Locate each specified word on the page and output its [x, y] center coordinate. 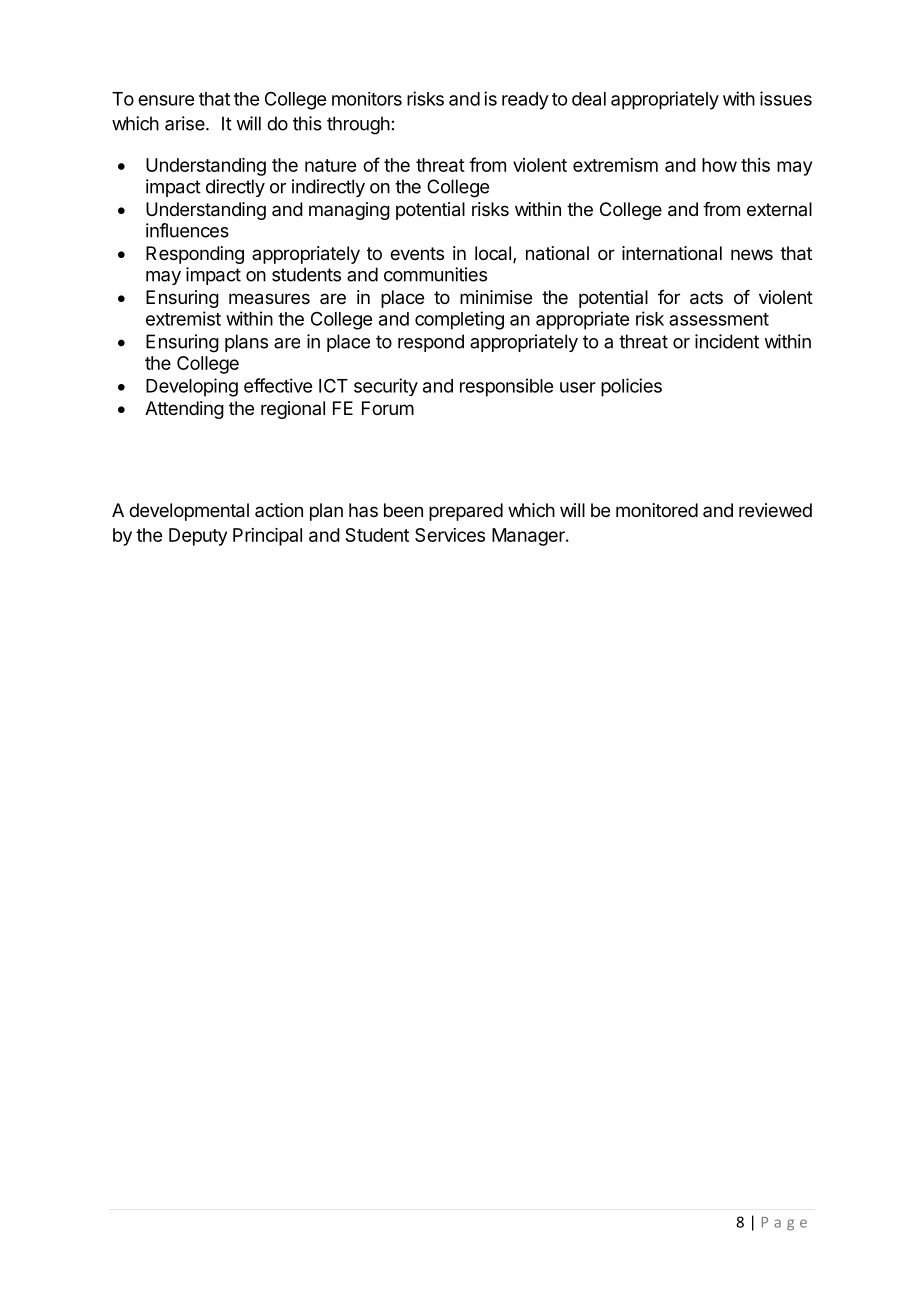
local [493, 253]
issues [786, 98]
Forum [388, 408]
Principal [267, 537]
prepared [466, 512]
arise [186, 123]
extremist [183, 318]
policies [631, 387]
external [779, 209]
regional [293, 410]
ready [525, 101]
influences [187, 230]
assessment [719, 319]
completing [459, 320]
